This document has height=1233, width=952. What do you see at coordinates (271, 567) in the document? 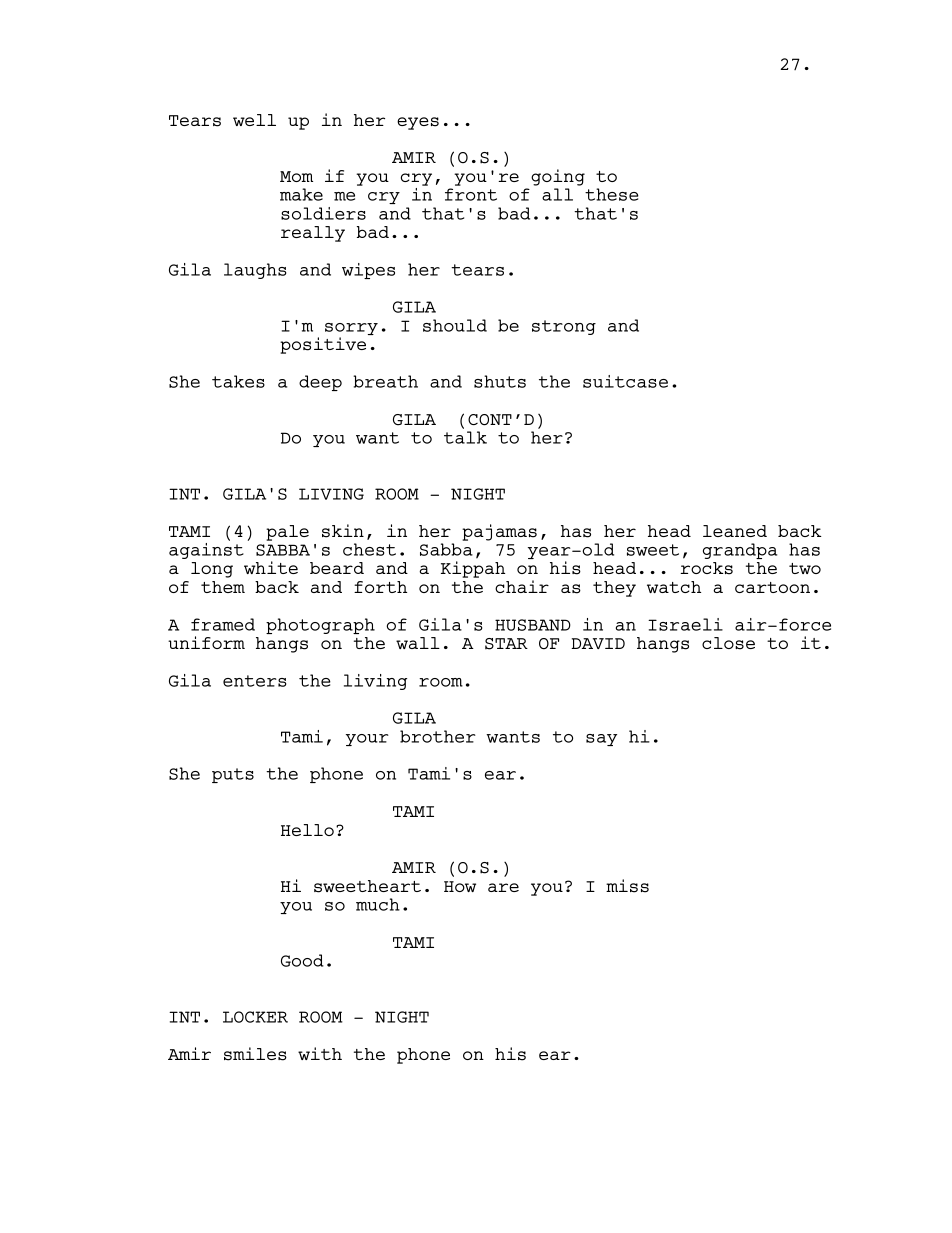
I see `white` at bounding box center [271, 567].
